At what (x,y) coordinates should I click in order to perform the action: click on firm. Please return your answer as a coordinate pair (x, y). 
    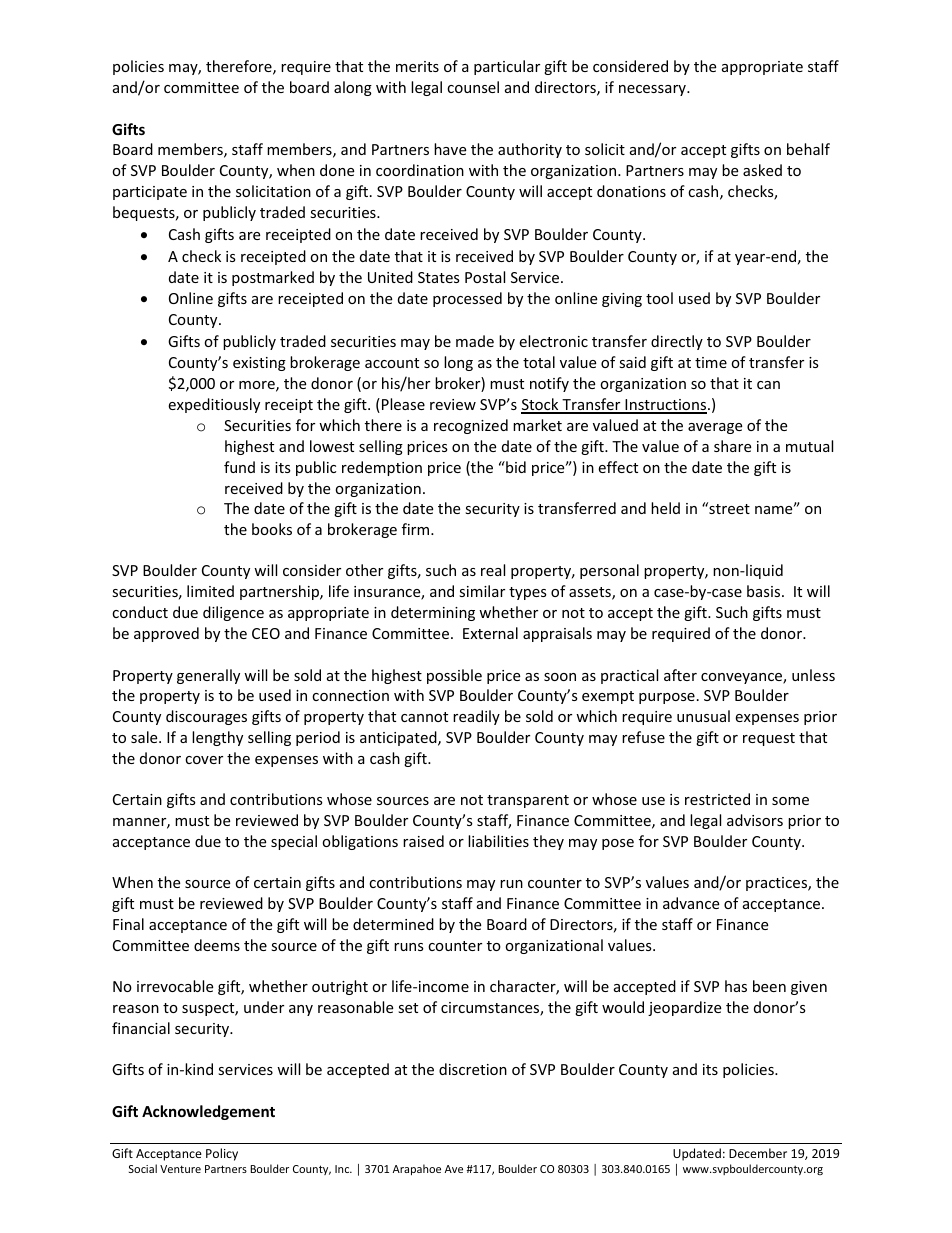
    Looking at the image, I should click on (417, 529).
